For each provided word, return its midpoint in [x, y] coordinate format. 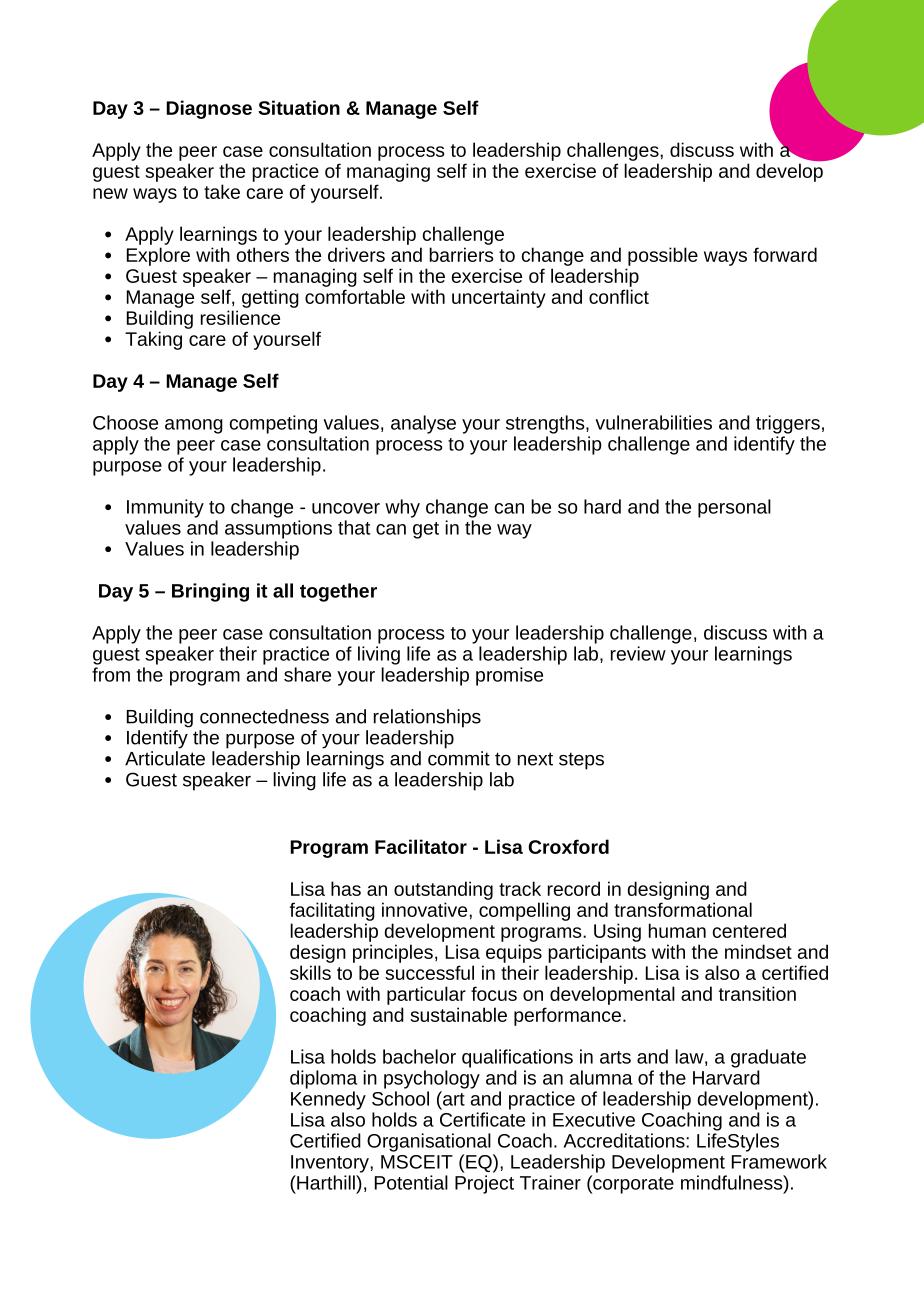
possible [663, 256]
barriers [461, 254]
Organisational [429, 1142]
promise [509, 676]
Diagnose [209, 109]
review [638, 653]
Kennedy [328, 1100]
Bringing [210, 592]
